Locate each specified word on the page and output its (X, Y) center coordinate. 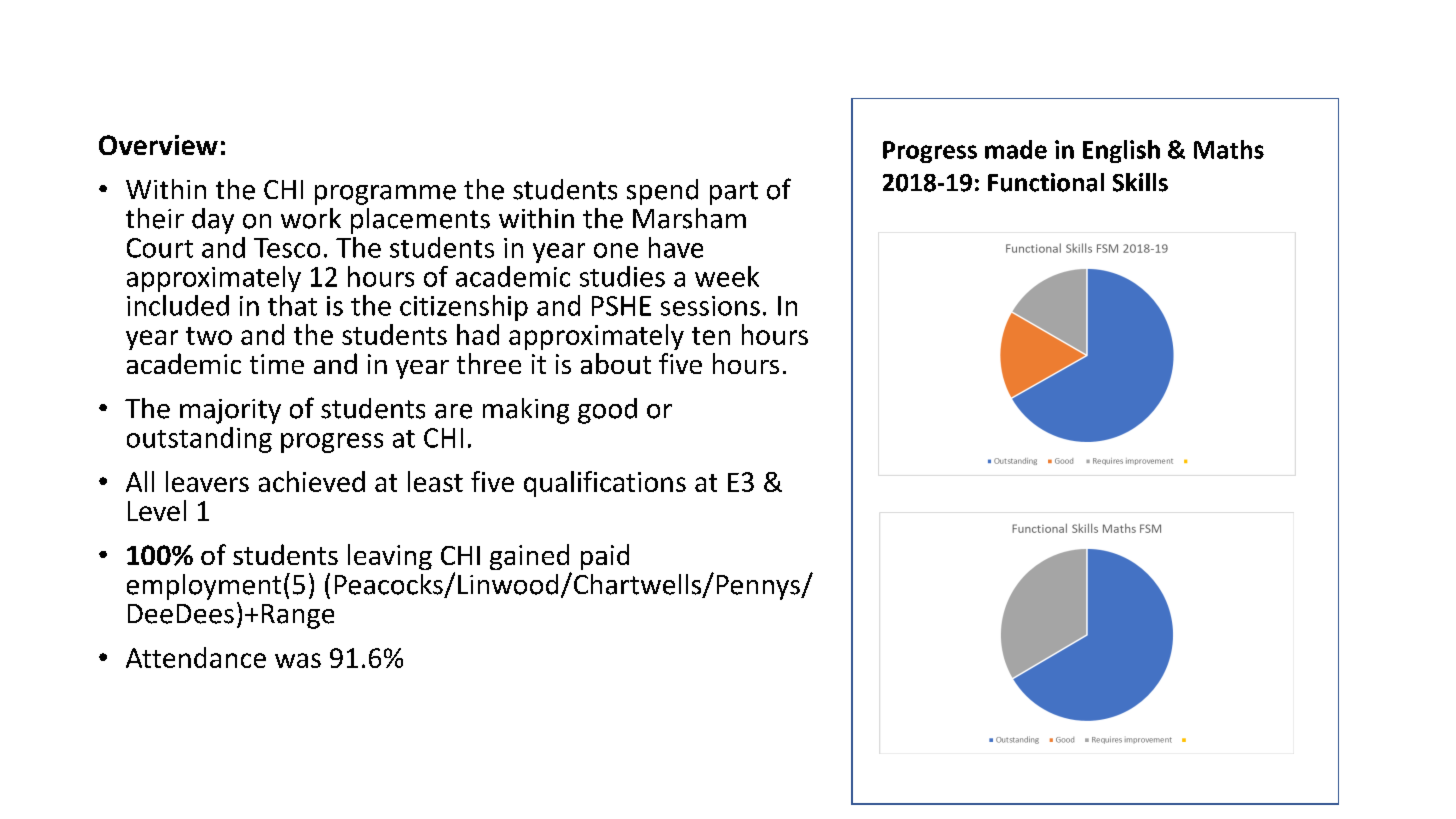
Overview (158, 145)
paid (605, 557)
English (1121, 151)
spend (662, 192)
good (607, 411)
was (298, 660)
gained (530, 558)
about (616, 363)
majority (230, 411)
